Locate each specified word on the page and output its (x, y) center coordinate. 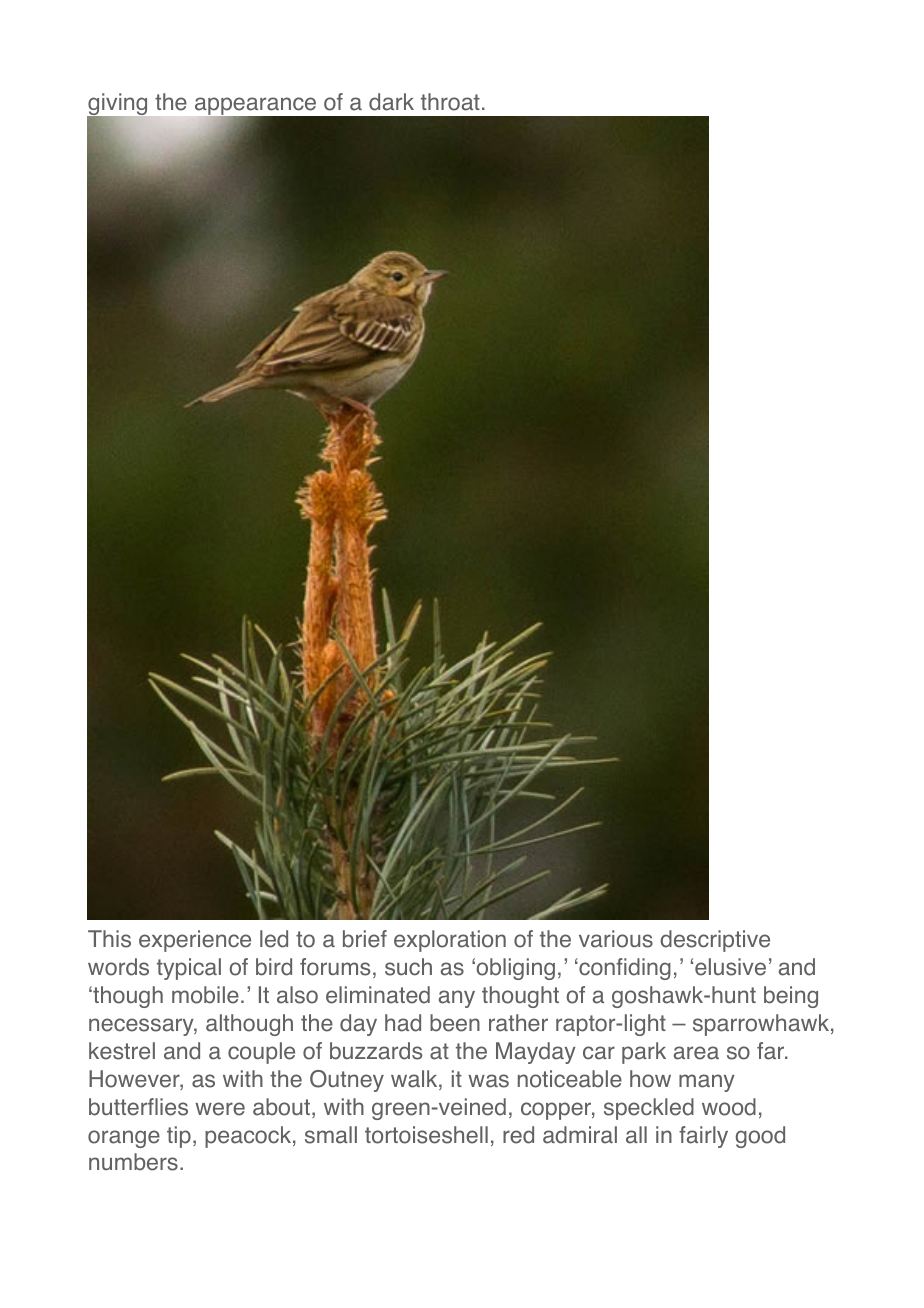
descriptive (715, 941)
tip (179, 1137)
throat (450, 102)
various (616, 939)
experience (195, 941)
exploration (450, 941)
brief (365, 939)
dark (391, 102)
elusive (730, 967)
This (109, 939)
